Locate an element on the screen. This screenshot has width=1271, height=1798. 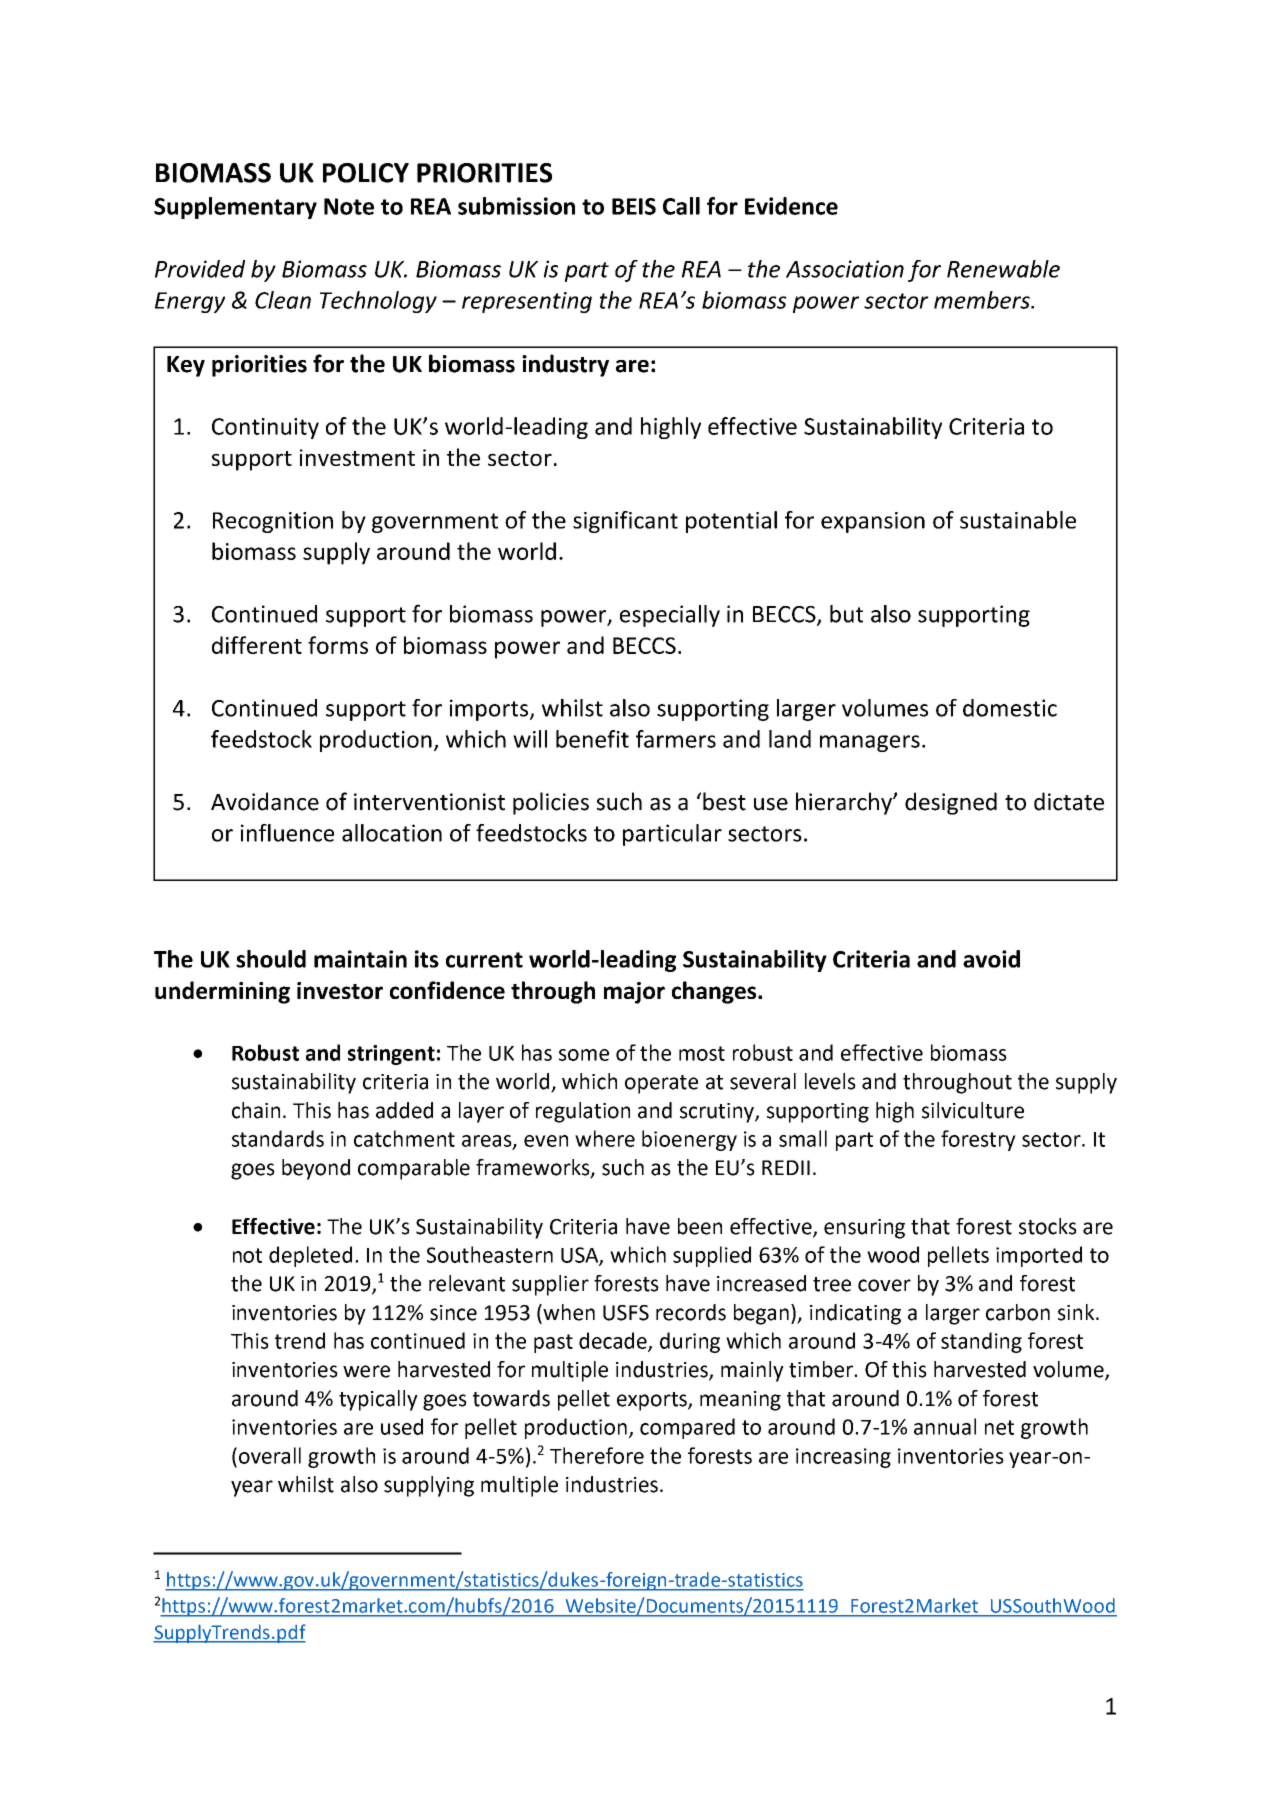
levels is located at coordinates (830, 1081).
